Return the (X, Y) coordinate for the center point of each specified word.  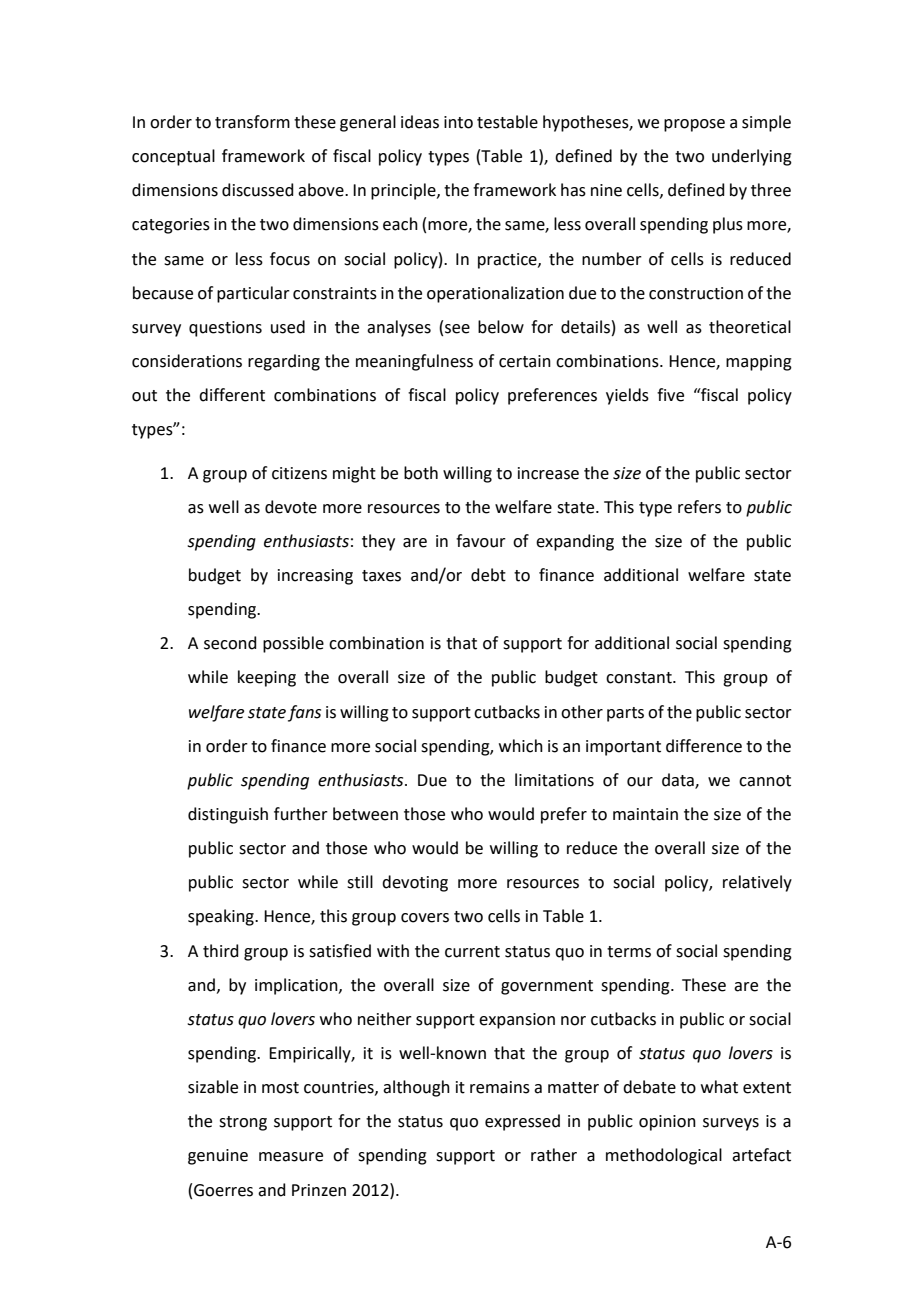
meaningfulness (414, 362)
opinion (667, 1123)
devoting (415, 883)
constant (640, 678)
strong (243, 1123)
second (230, 643)
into (458, 122)
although (416, 1088)
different (232, 395)
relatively (757, 883)
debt (488, 575)
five (670, 395)
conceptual (173, 157)
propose (694, 125)
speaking (222, 917)
